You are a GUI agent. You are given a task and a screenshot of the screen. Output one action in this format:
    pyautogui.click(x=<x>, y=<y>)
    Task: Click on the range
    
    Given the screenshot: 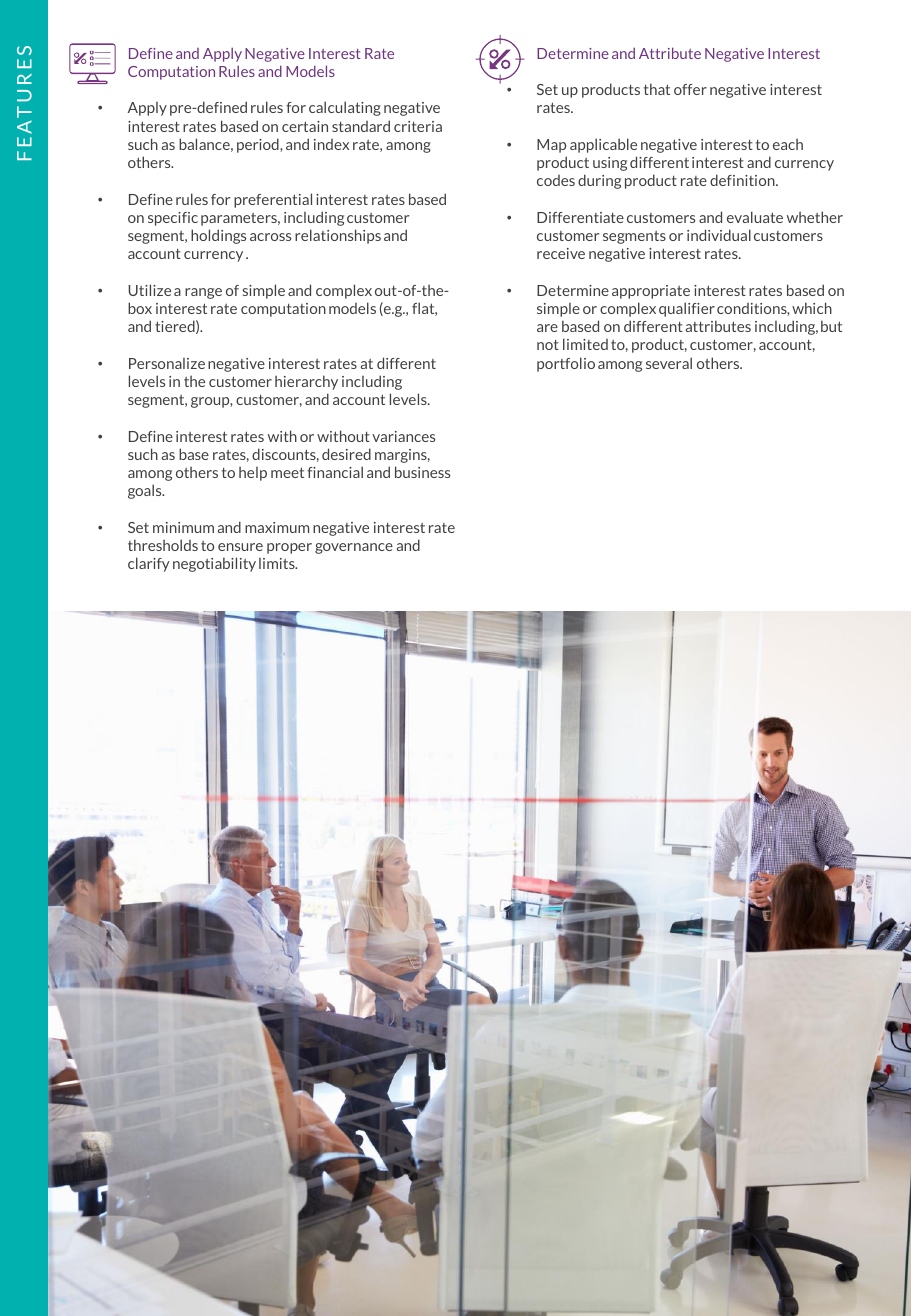 What is the action you would take?
    pyautogui.click(x=203, y=293)
